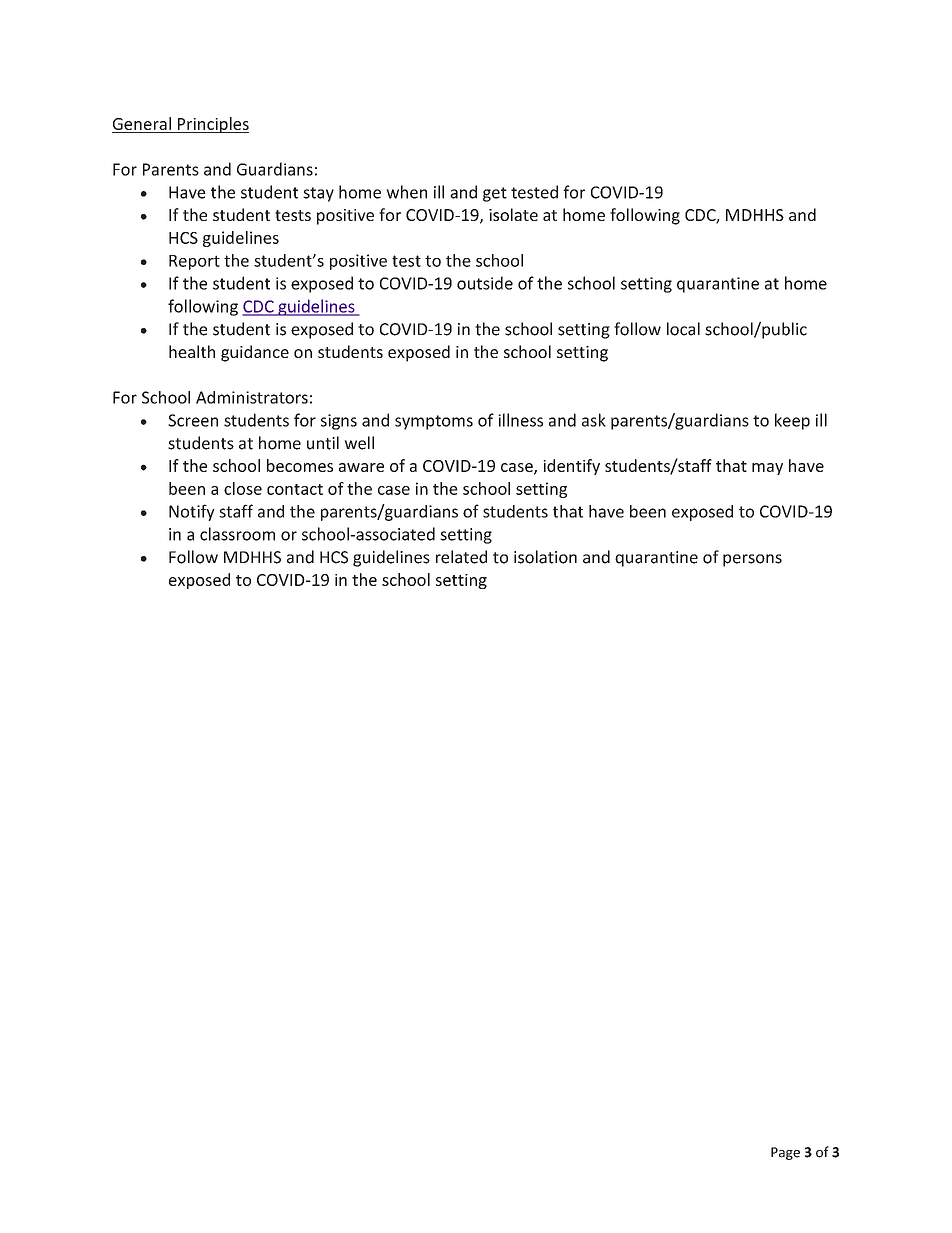 This page has height=1233, width=952. What do you see at coordinates (513, 214) in the page?
I see `isolate` at bounding box center [513, 214].
